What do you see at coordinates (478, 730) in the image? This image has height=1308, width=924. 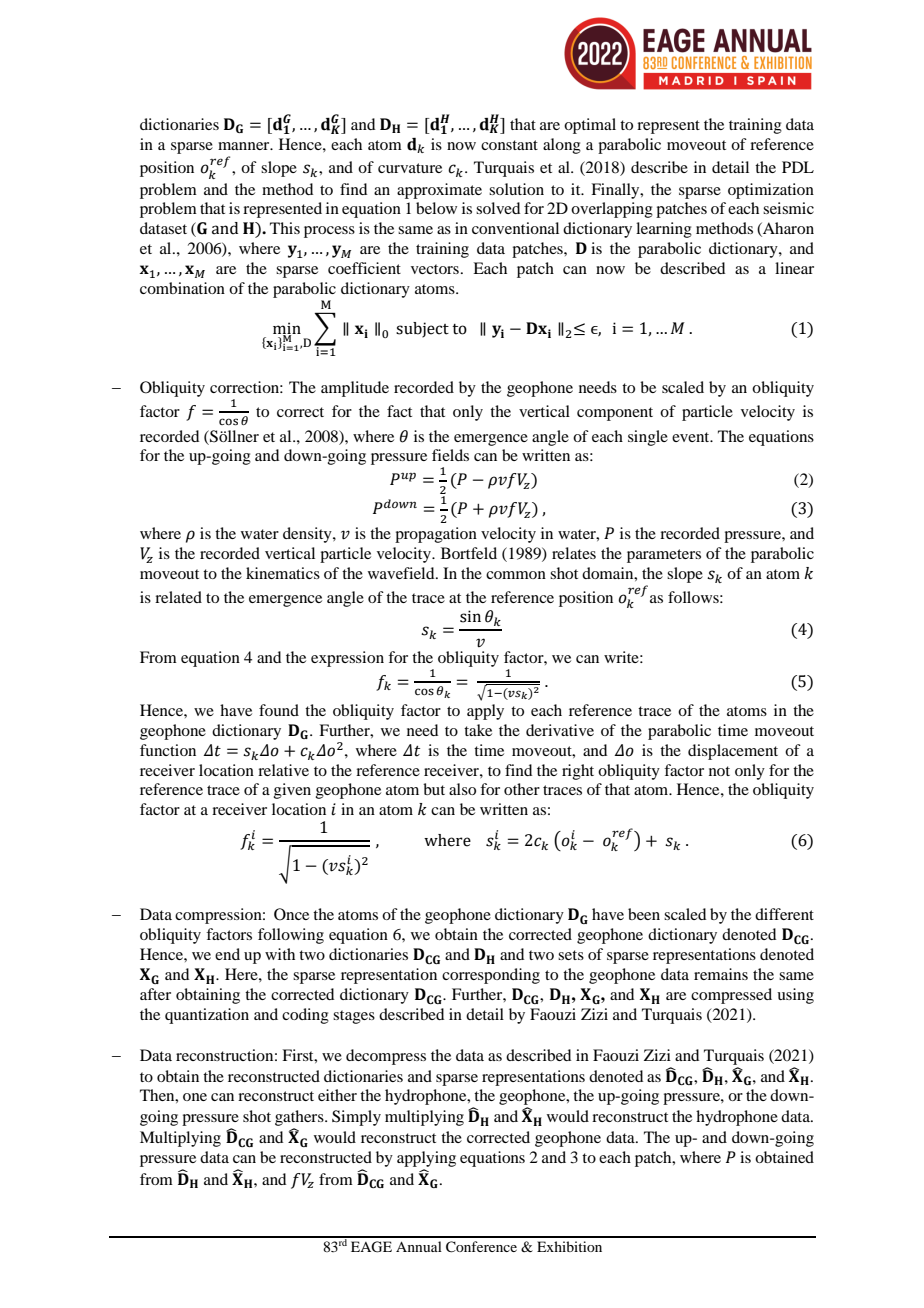 I see `take` at bounding box center [478, 730].
